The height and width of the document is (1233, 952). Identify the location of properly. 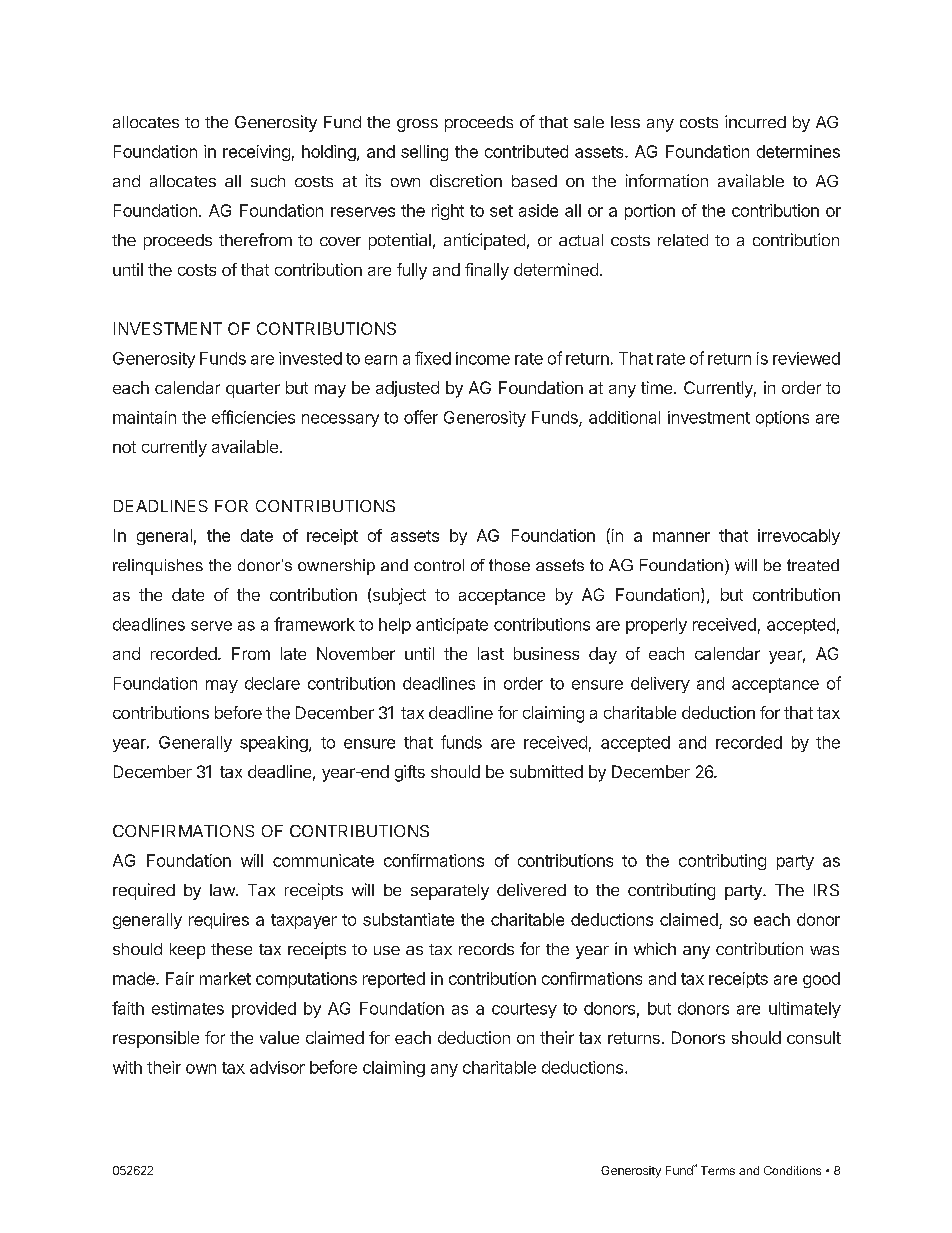
(656, 626).
